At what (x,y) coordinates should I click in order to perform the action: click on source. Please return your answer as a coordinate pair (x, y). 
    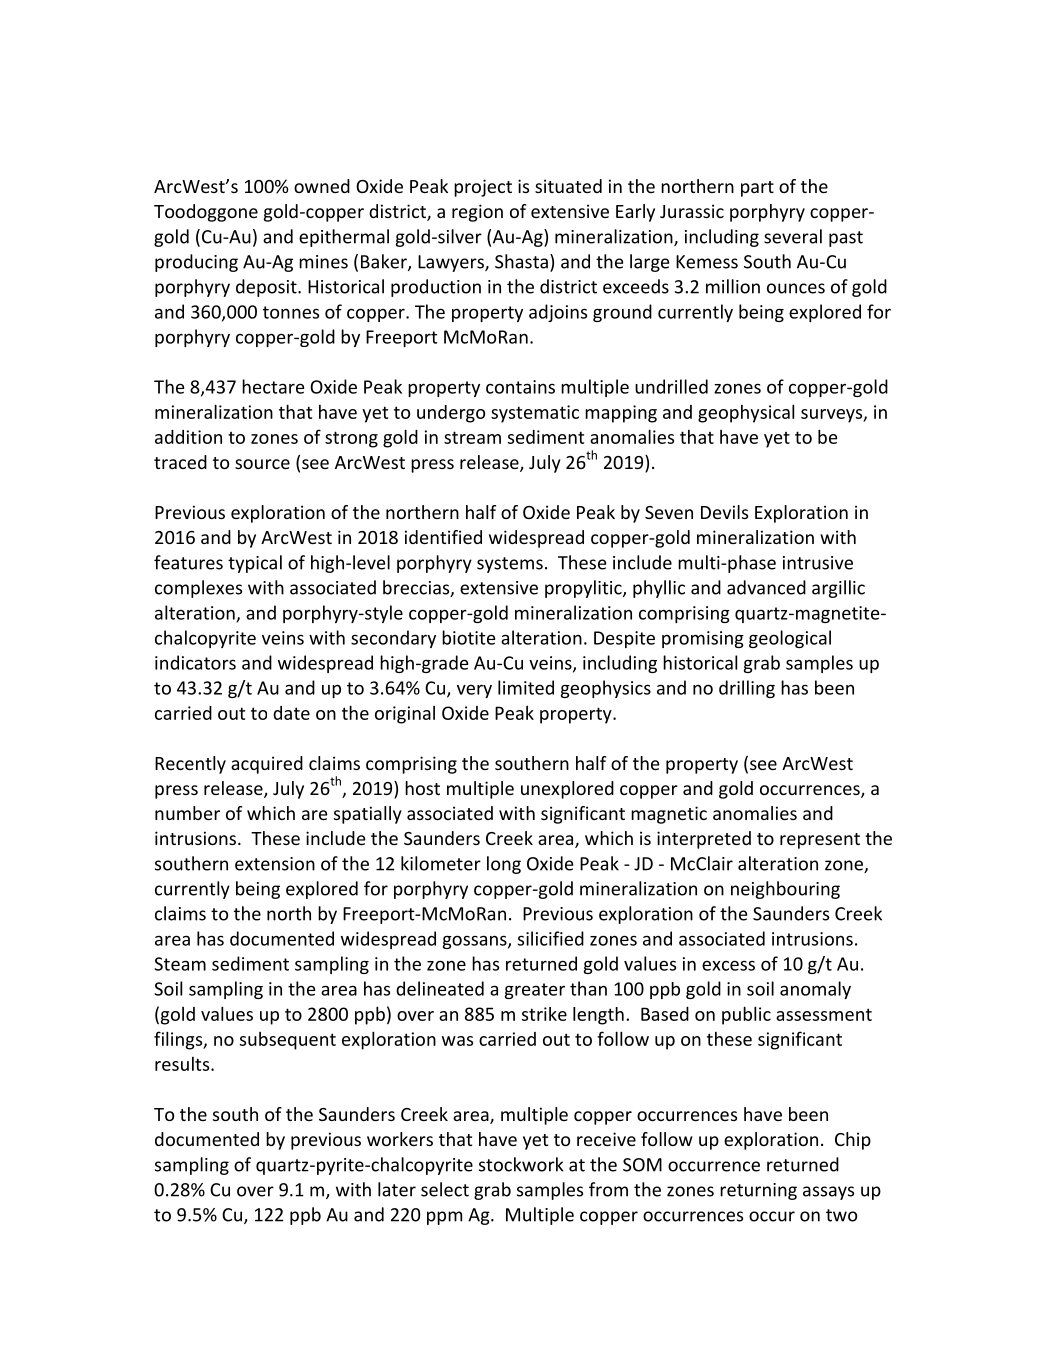
    Looking at the image, I should click on (262, 464).
